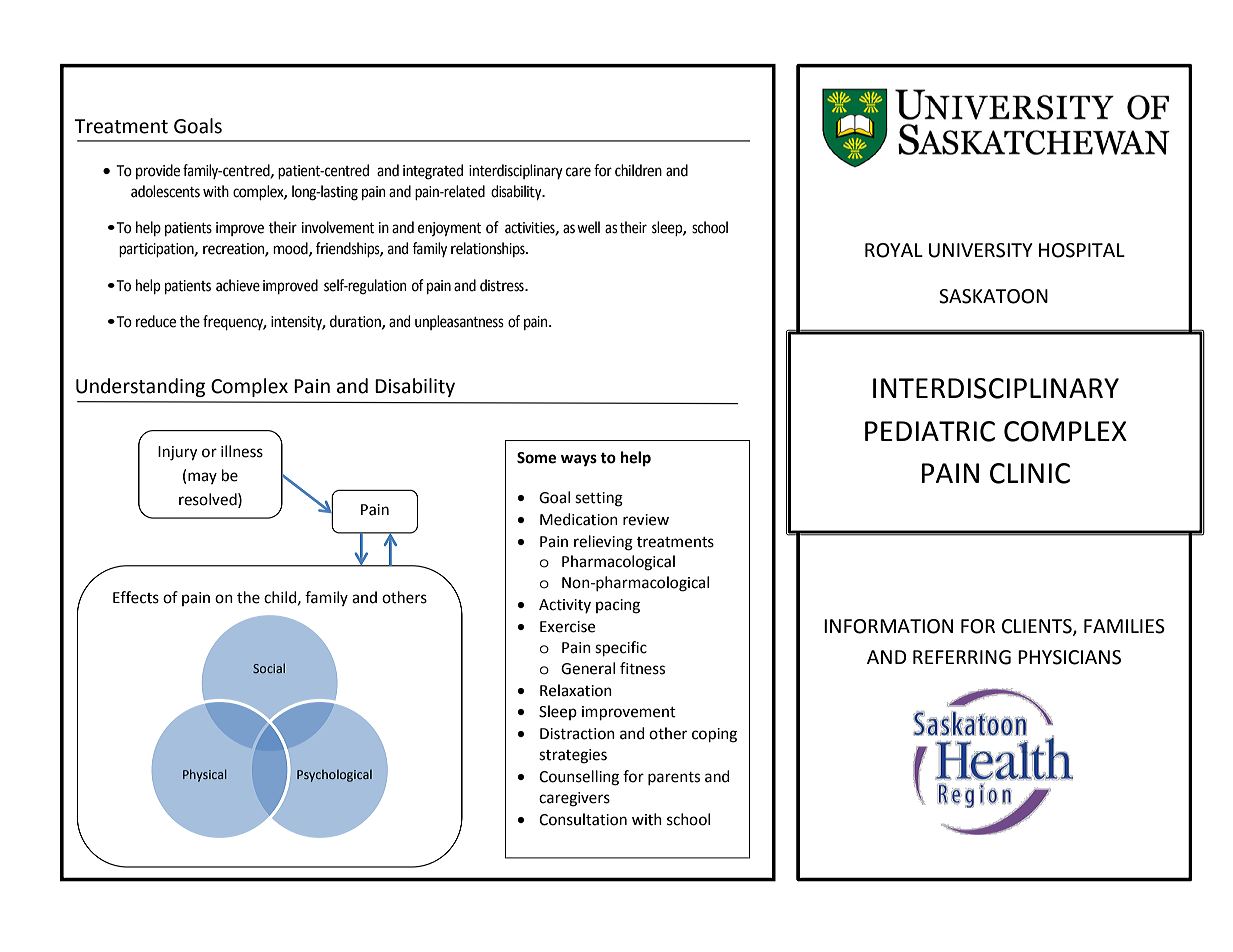  I want to click on setting, so click(599, 499).
